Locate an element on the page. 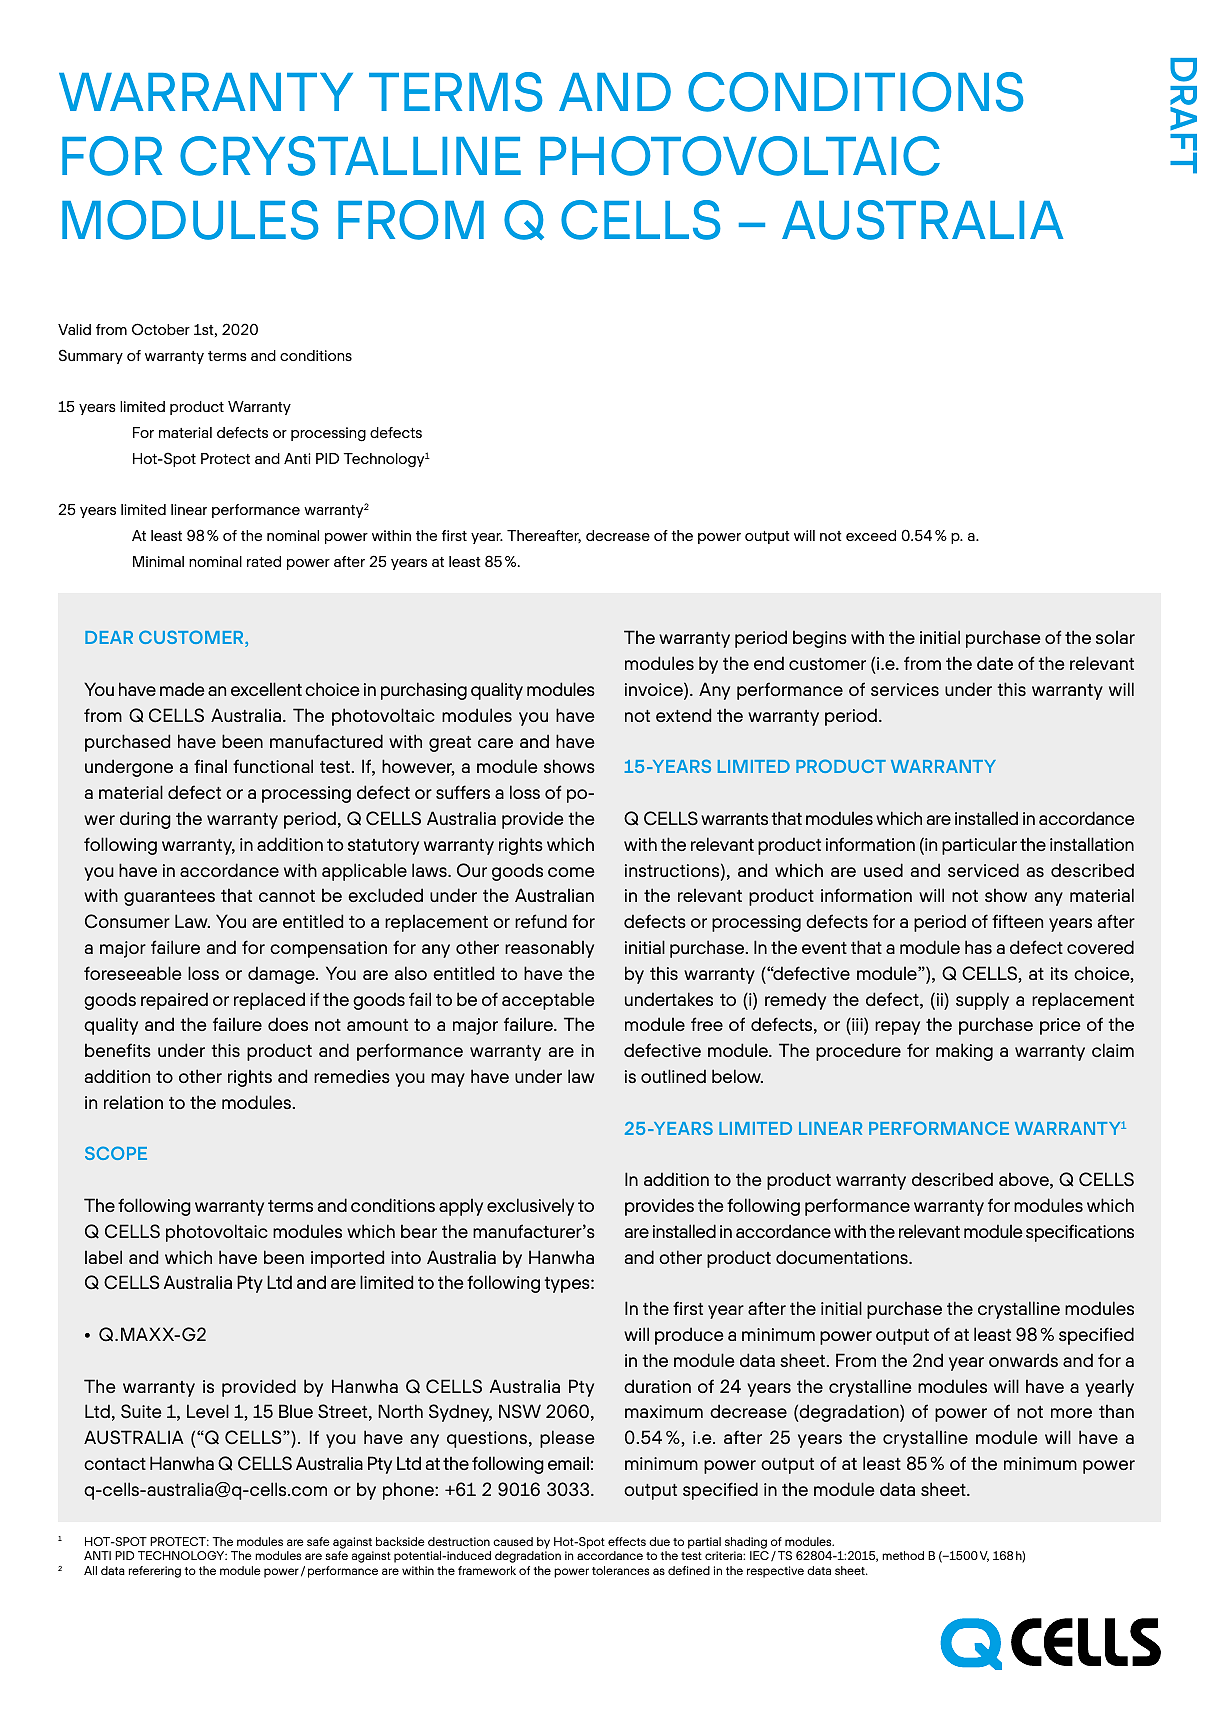 The image size is (1219, 1724). October is located at coordinates (161, 329).
